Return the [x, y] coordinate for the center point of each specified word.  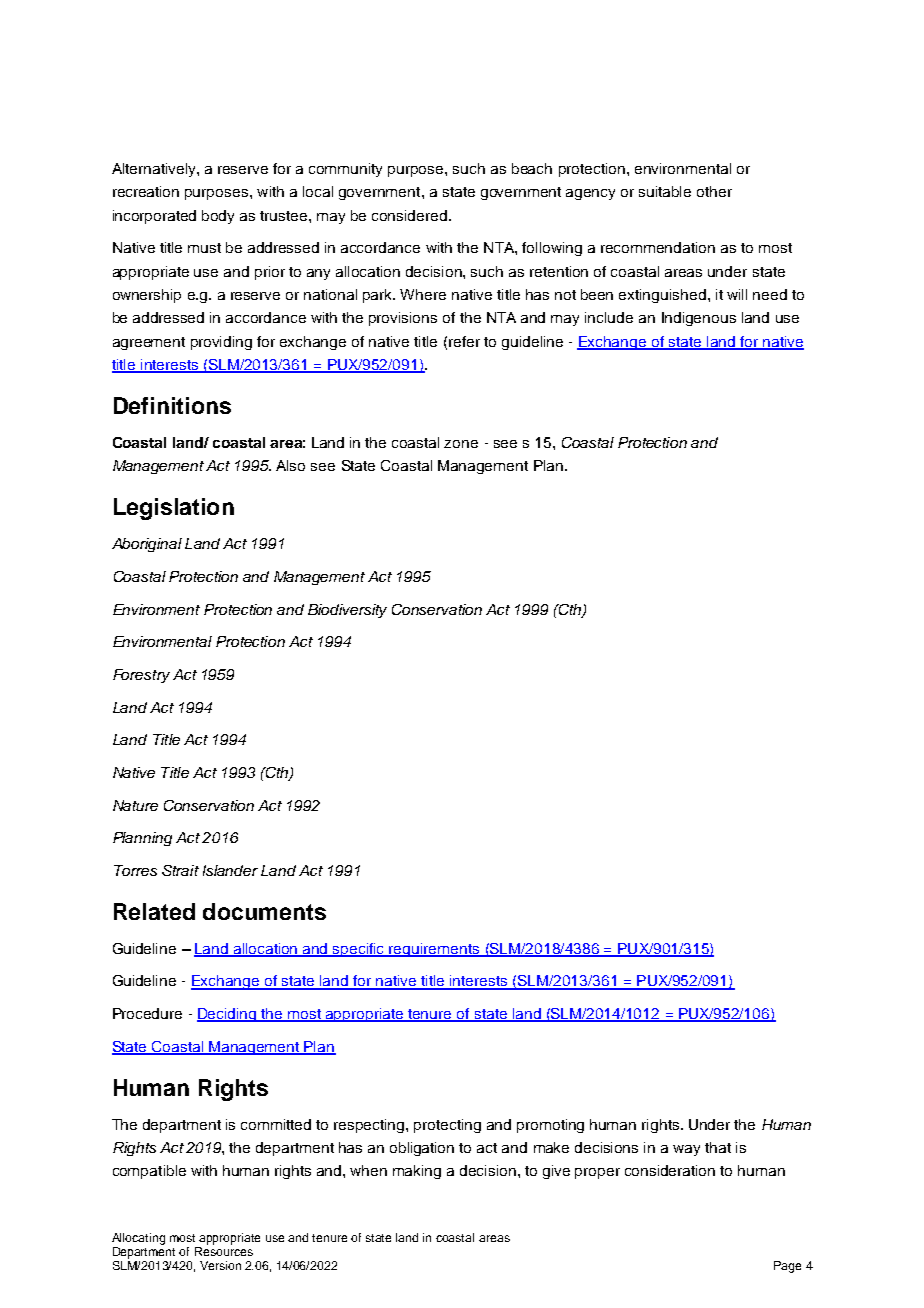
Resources [224, 1251]
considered [409, 215]
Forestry [141, 676]
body [218, 217]
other [714, 191]
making [417, 1172]
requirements [435, 950]
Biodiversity [347, 611]
